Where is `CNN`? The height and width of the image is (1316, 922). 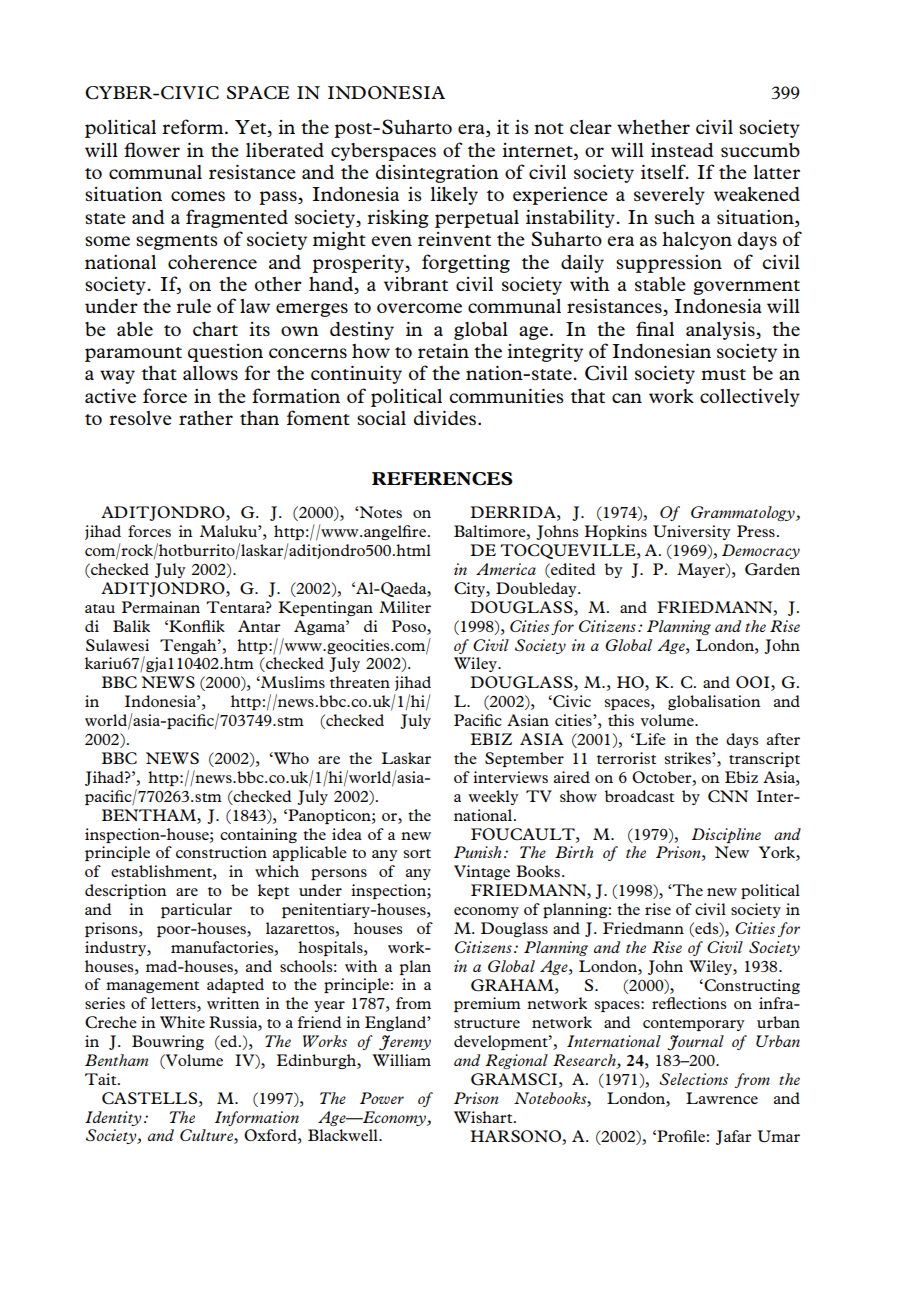 CNN is located at coordinates (728, 796).
